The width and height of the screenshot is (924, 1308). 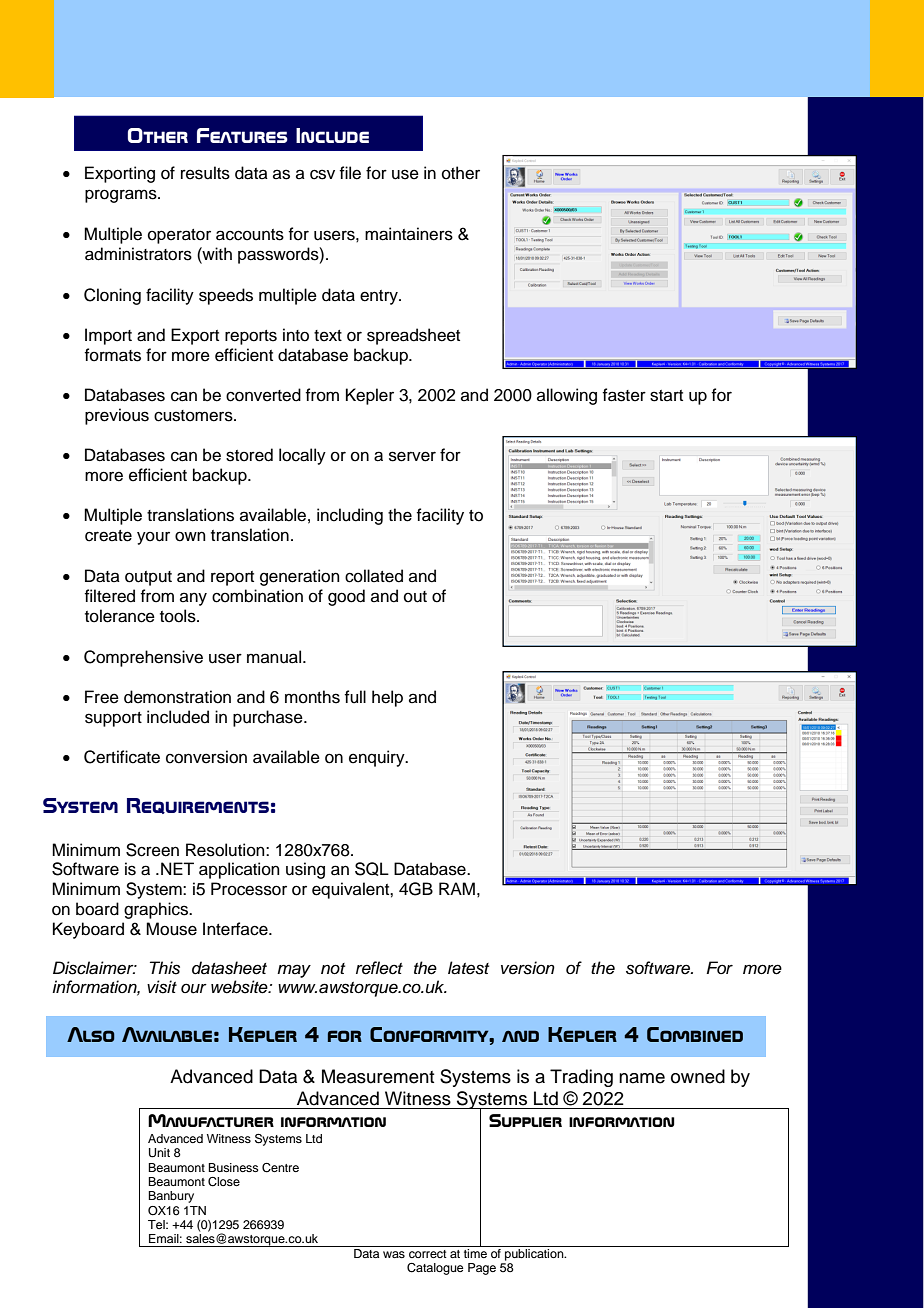 What do you see at coordinates (205, 173) in the screenshot?
I see `results` at bounding box center [205, 173].
